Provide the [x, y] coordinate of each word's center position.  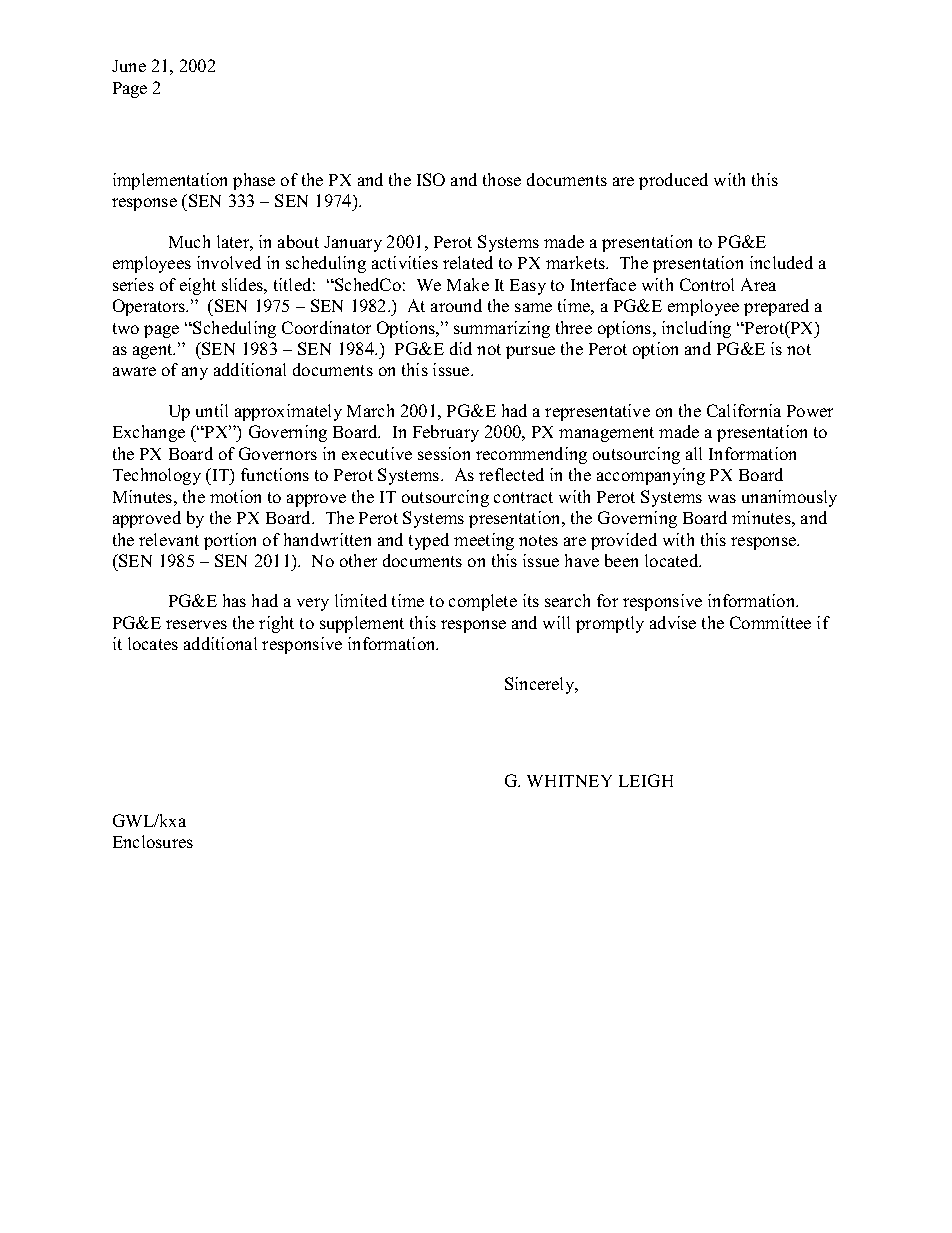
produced [673, 181]
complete [483, 602]
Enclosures [153, 841]
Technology [157, 476]
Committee [770, 622]
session [444, 453]
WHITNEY [569, 781]
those [502, 179]
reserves [196, 624]
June [129, 66]
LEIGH [646, 780]
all [694, 453]
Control [707, 284]
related [468, 262]
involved [229, 262]
